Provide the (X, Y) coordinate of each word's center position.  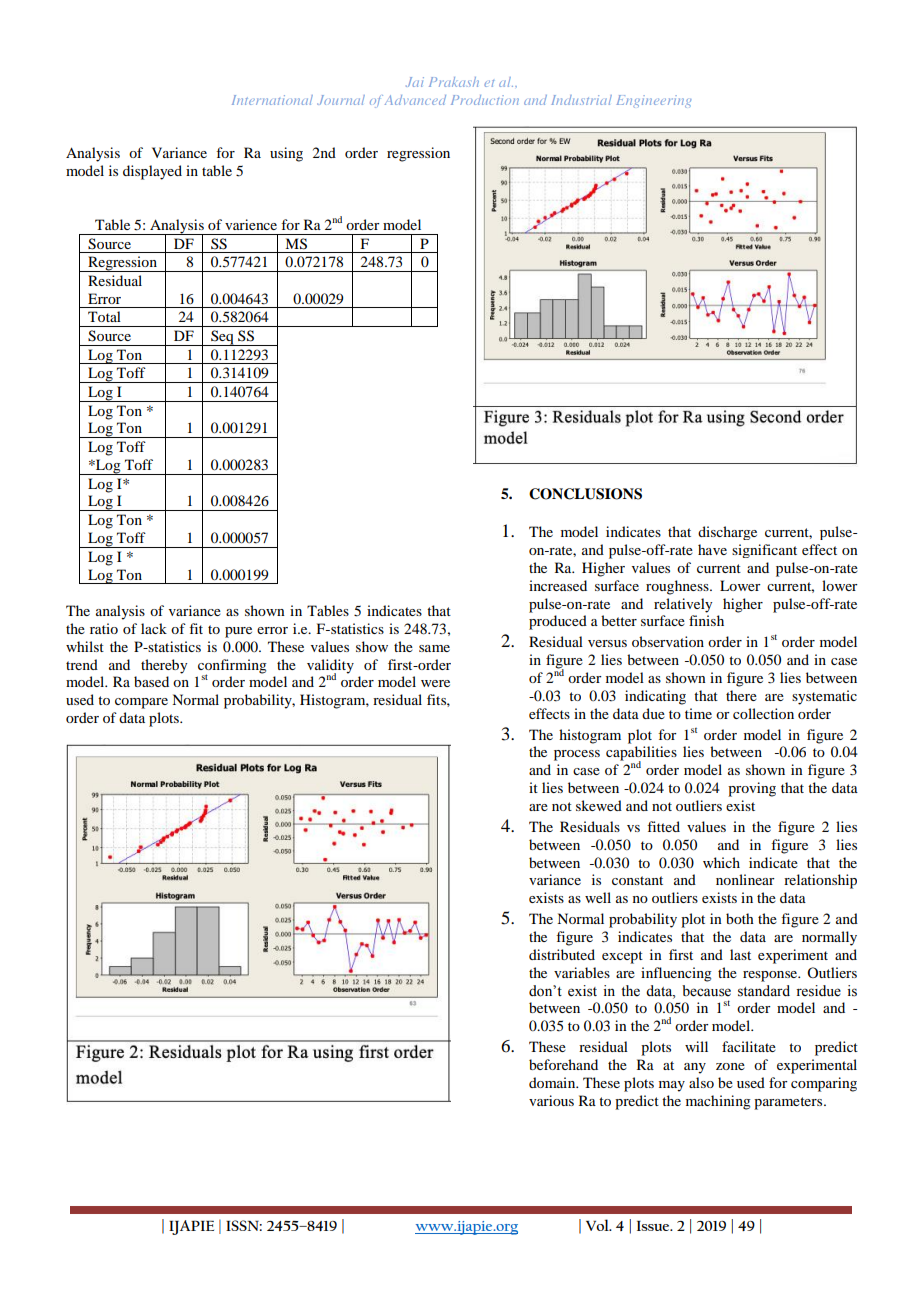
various (551, 1100)
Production (485, 100)
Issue (654, 1226)
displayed (152, 172)
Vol (598, 1225)
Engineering (653, 101)
